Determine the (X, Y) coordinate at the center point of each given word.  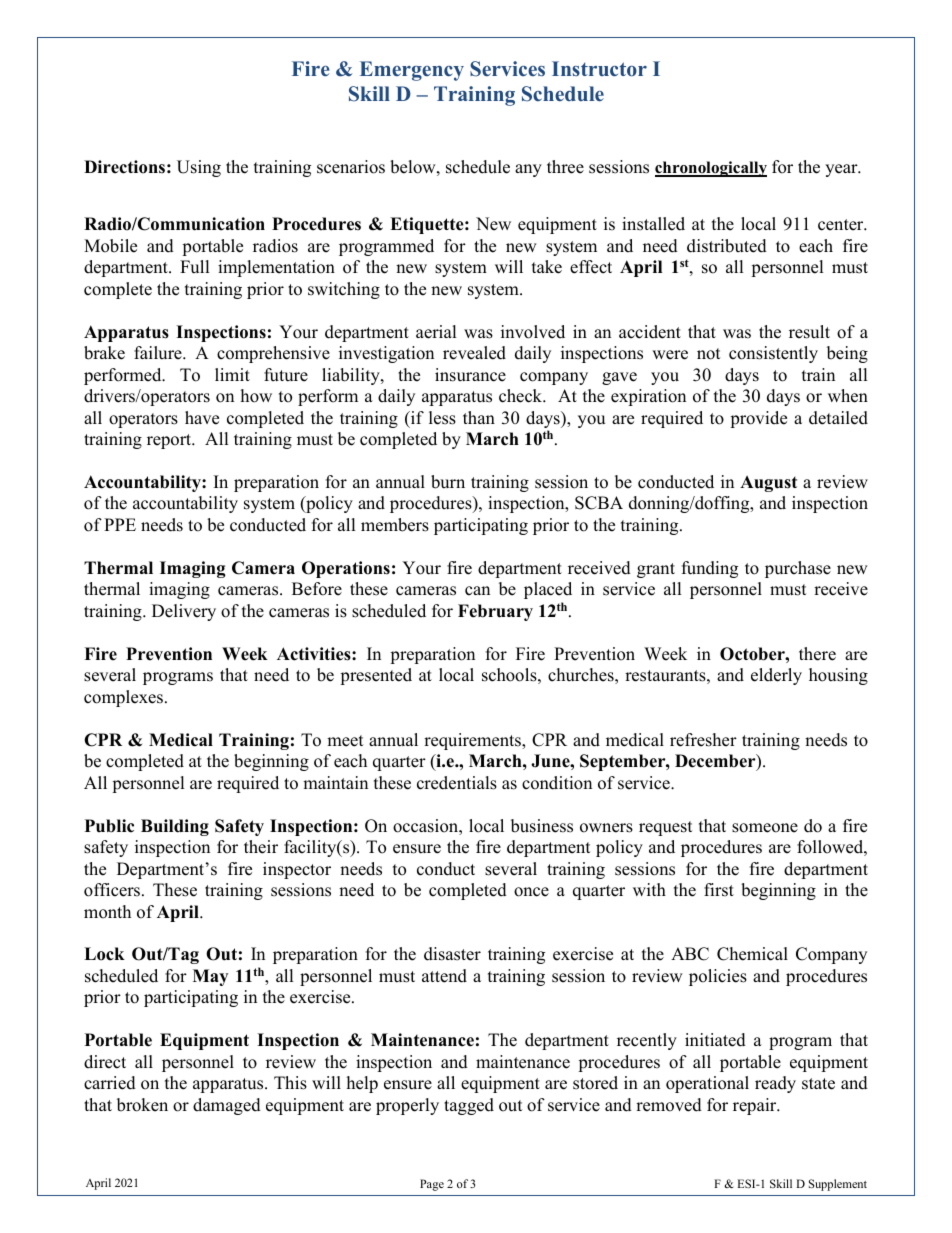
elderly (776, 676)
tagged (469, 1106)
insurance (470, 375)
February (495, 612)
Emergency (412, 71)
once (531, 892)
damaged (227, 1106)
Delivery (184, 612)
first (719, 890)
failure (159, 353)
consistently (773, 354)
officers (113, 890)
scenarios (351, 167)
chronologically (711, 169)
